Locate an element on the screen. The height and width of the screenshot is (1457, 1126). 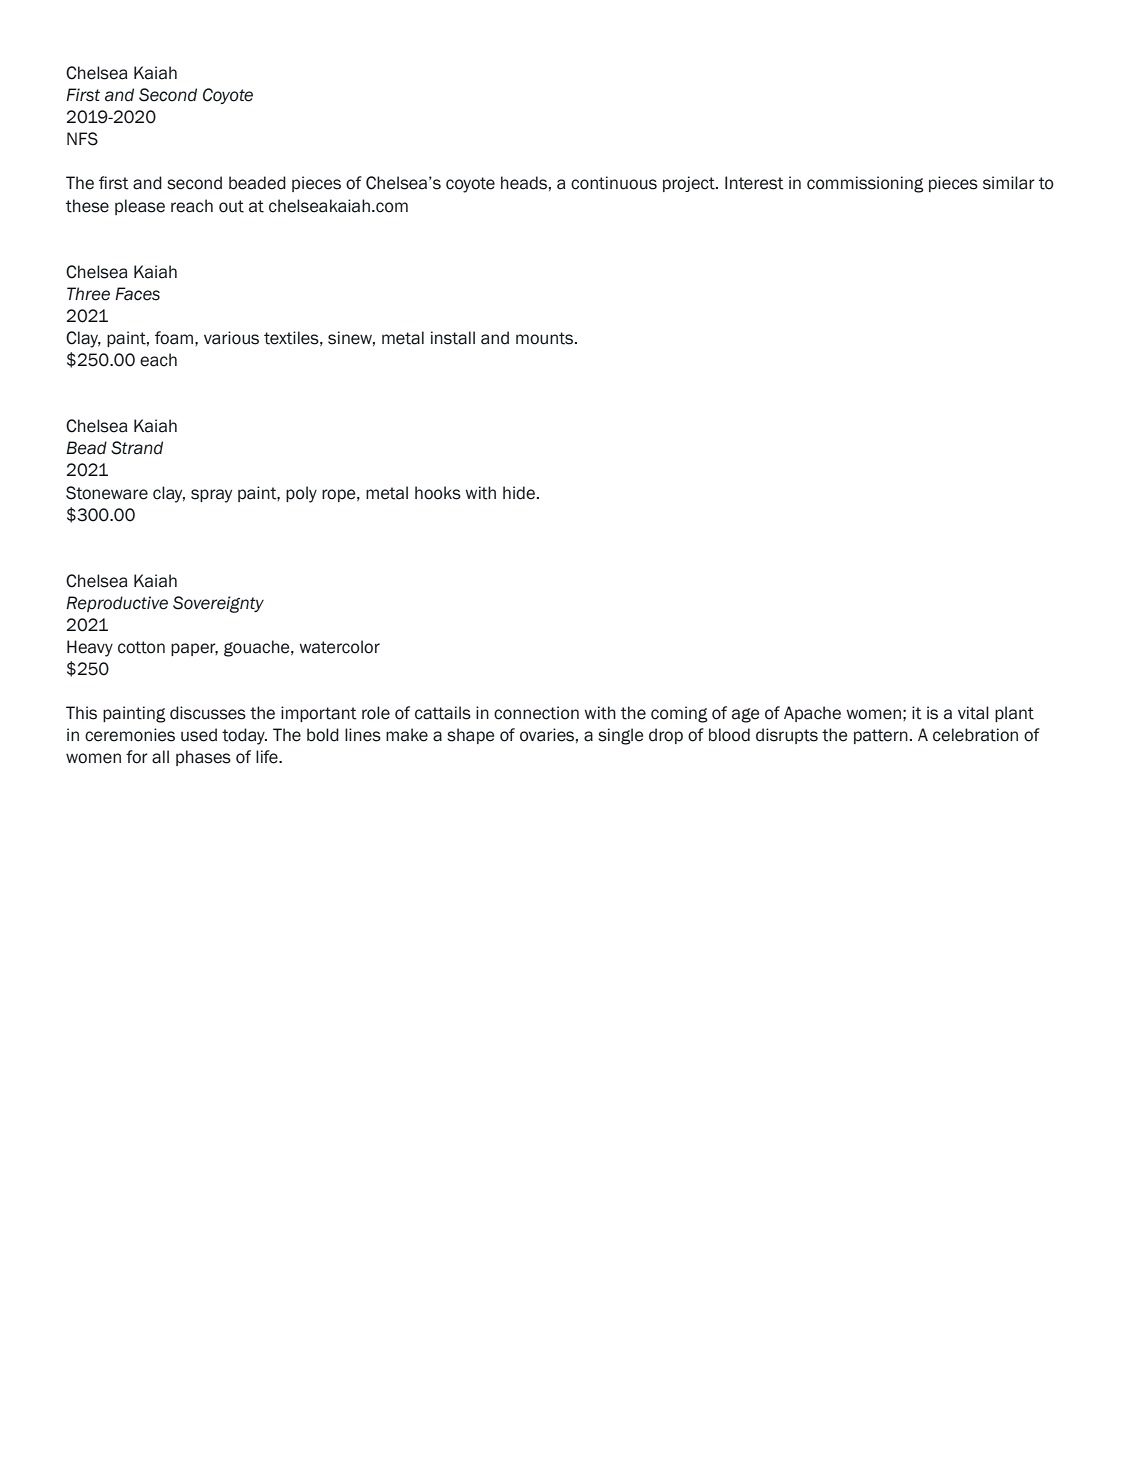
continuous is located at coordinates (614, 183).
